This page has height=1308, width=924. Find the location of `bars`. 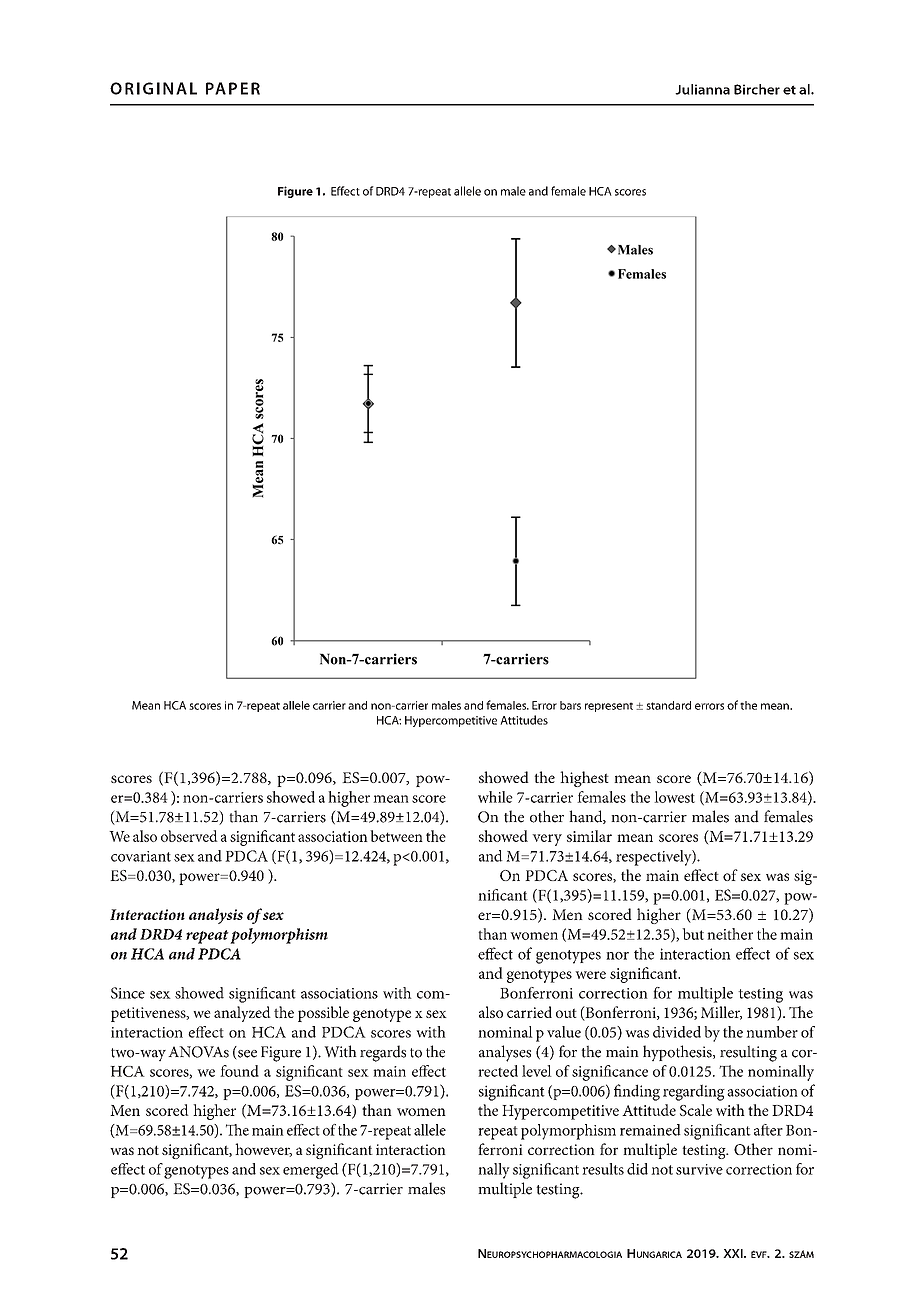

bars is located at coordinates (570, 705).
